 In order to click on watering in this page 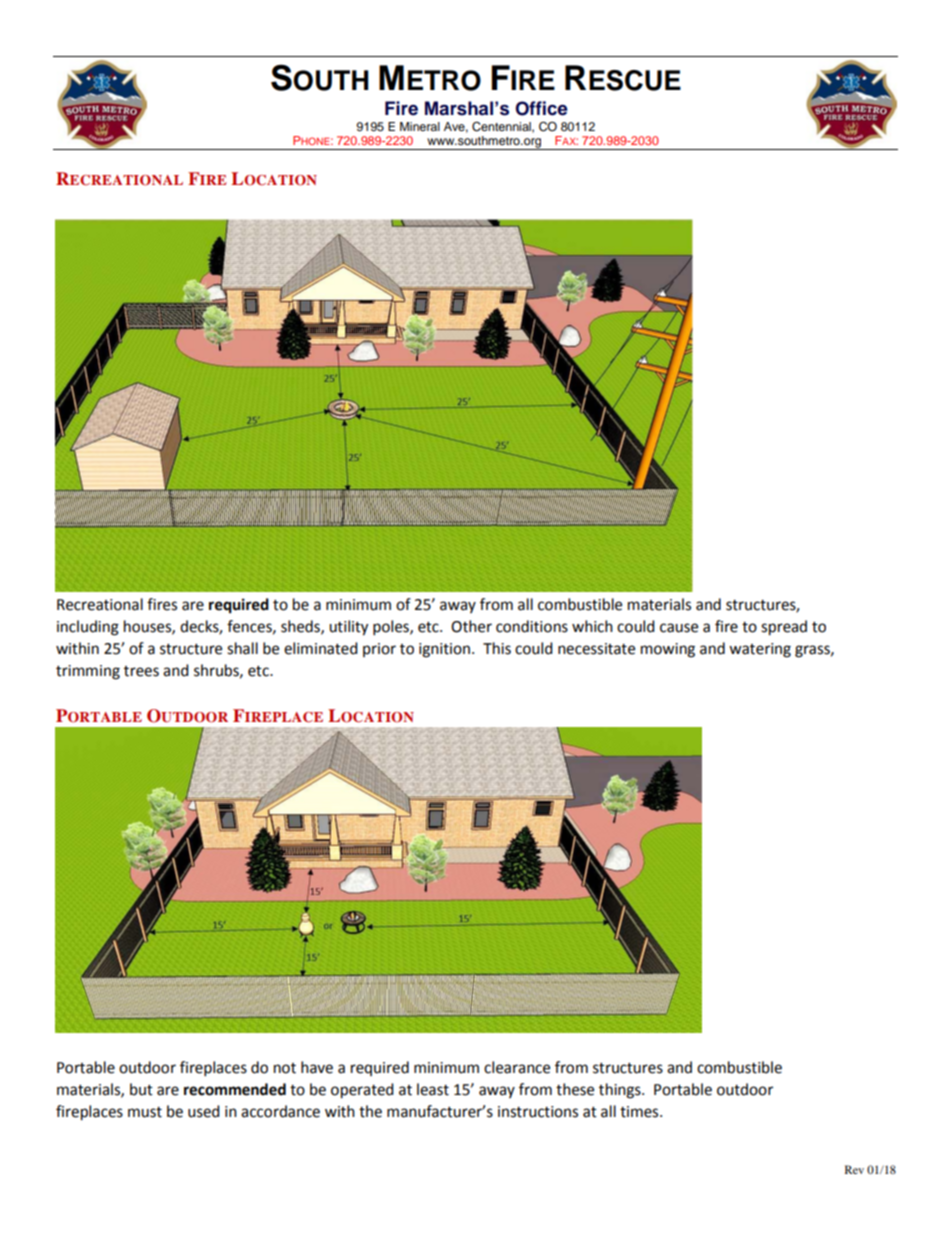, I will do `click(760, 650)`.
